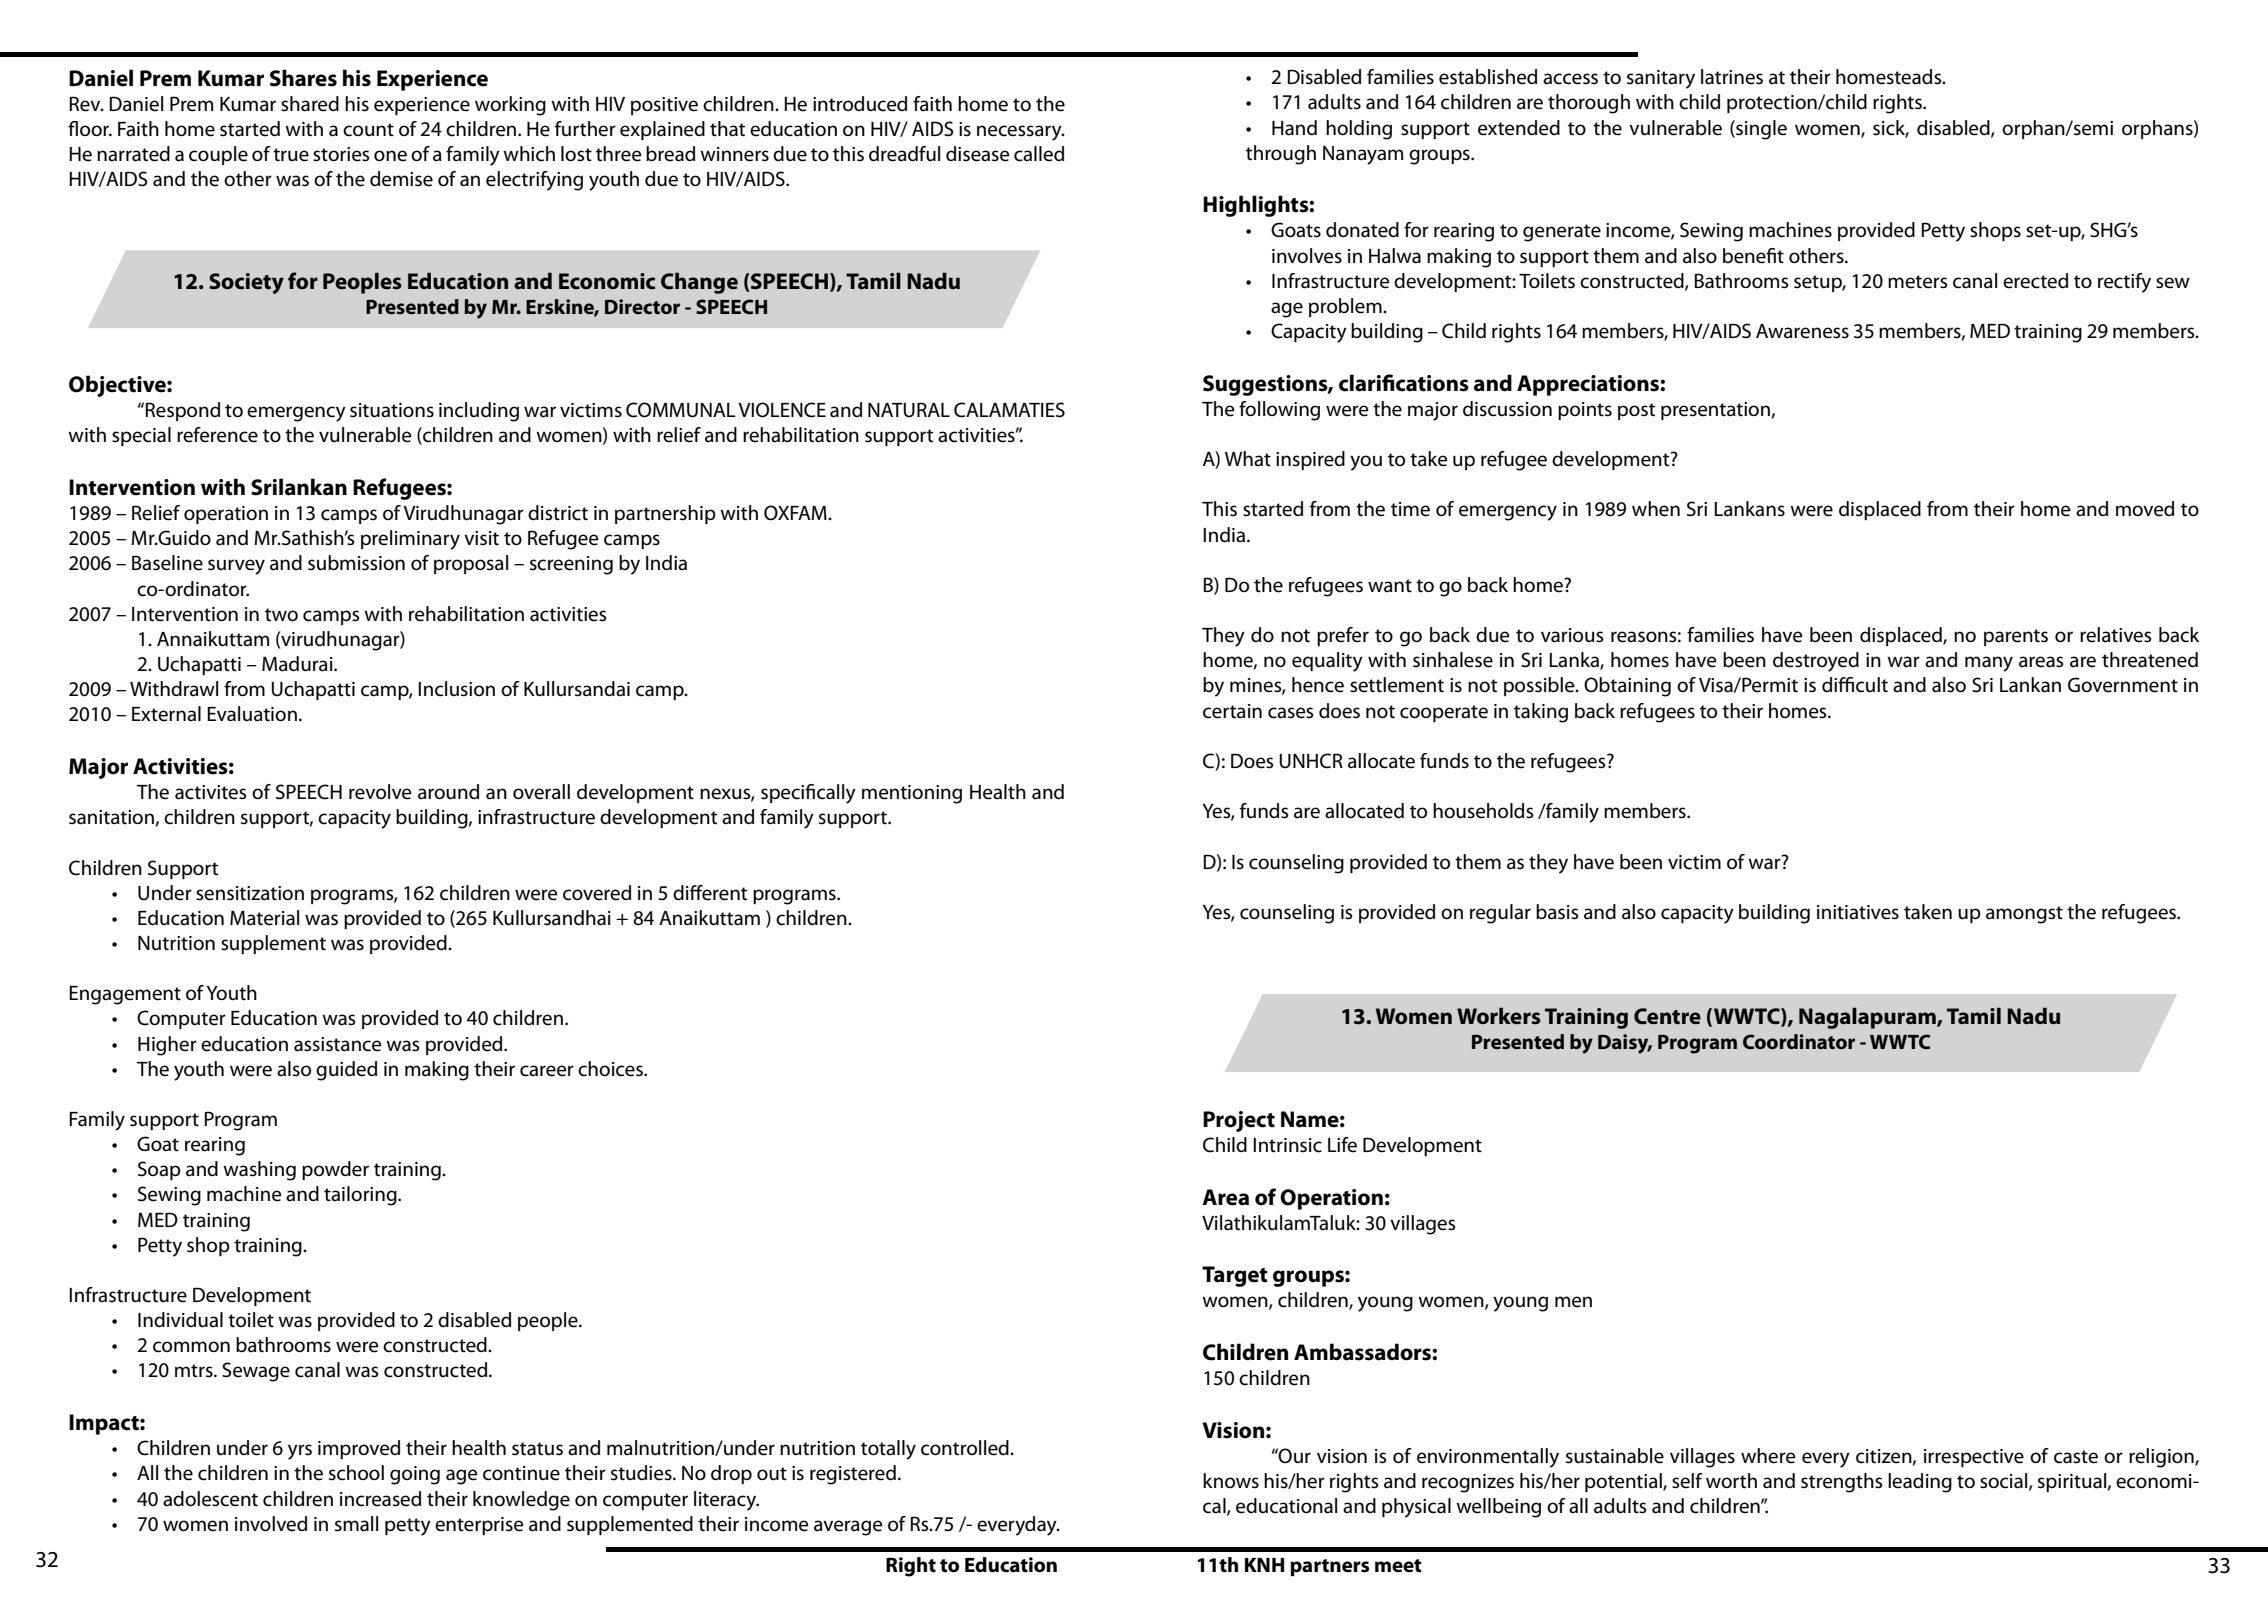 This screenshot has width=2268, height=1604. I want to click on mentioning, so click(912, 794).
